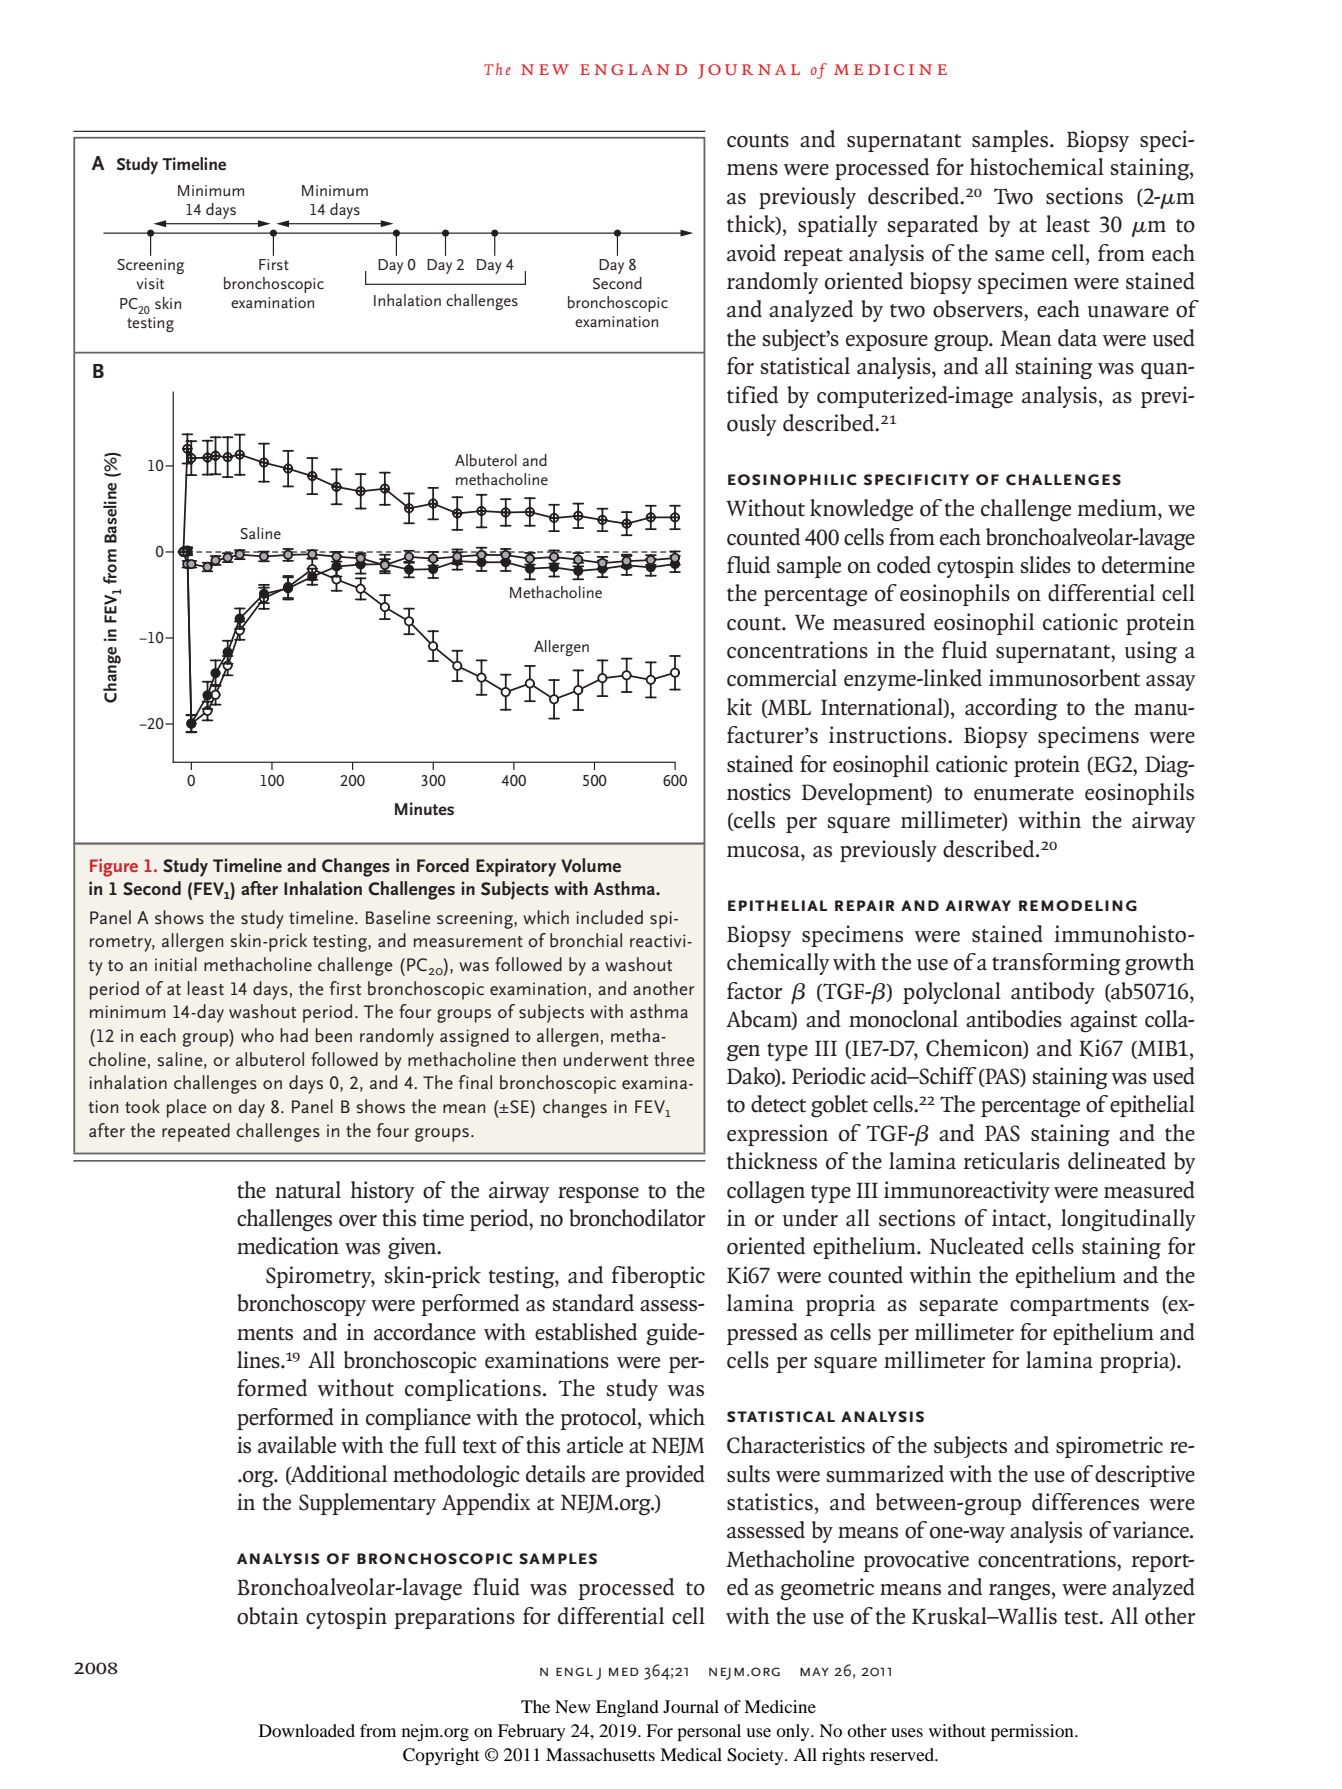  Describe the element at coordinates (591, 865) in the screenshot. I see `Volume` at that location.
